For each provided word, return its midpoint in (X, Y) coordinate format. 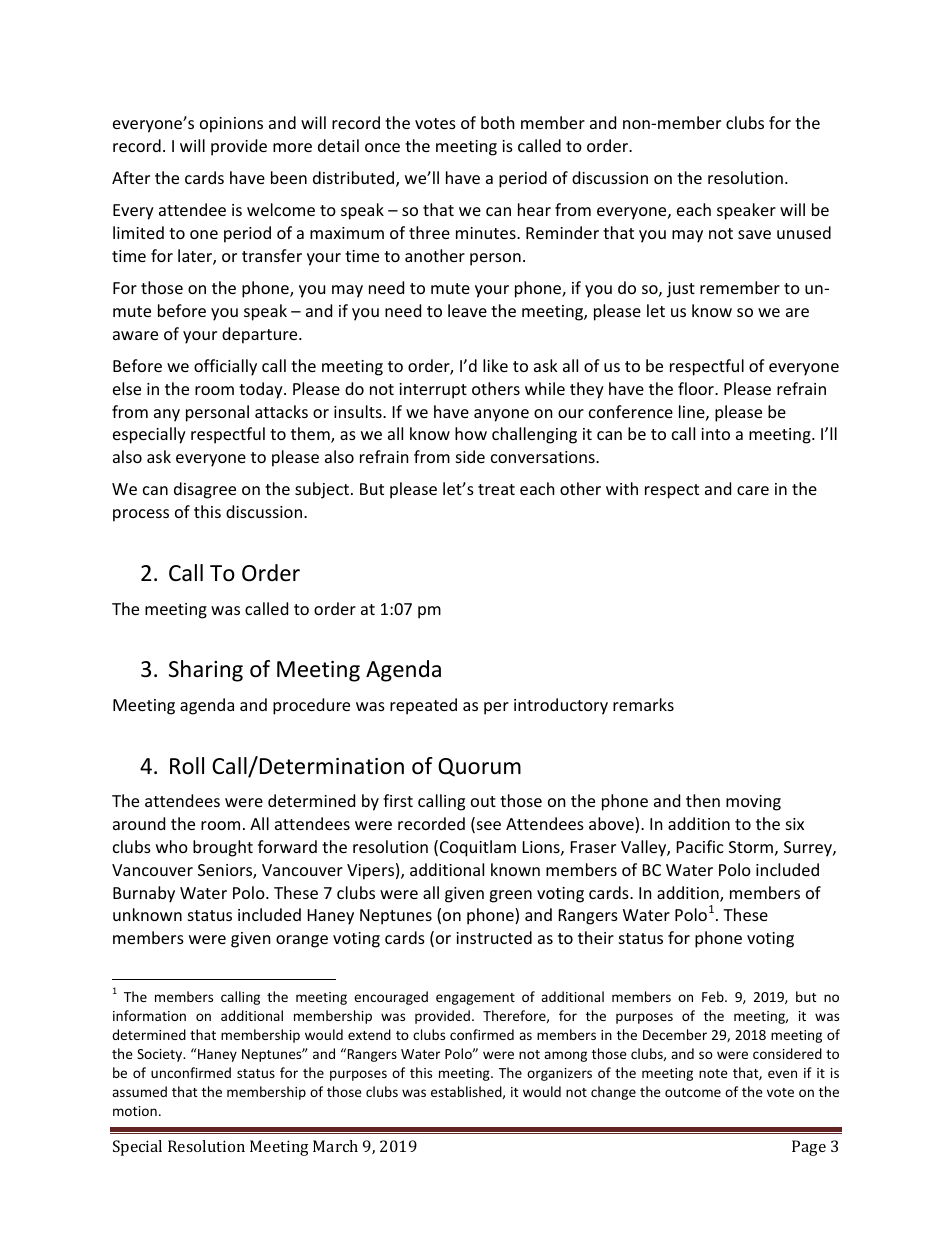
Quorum (479, 767)
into (715, 434)
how (471, 433)
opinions (231, 125)
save (754, 234)
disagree (205, 490)
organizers (559, 1074)
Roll (187, 766)
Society (161, 1055)
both (498, 122)
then (703, 800)
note (713, 1073)
